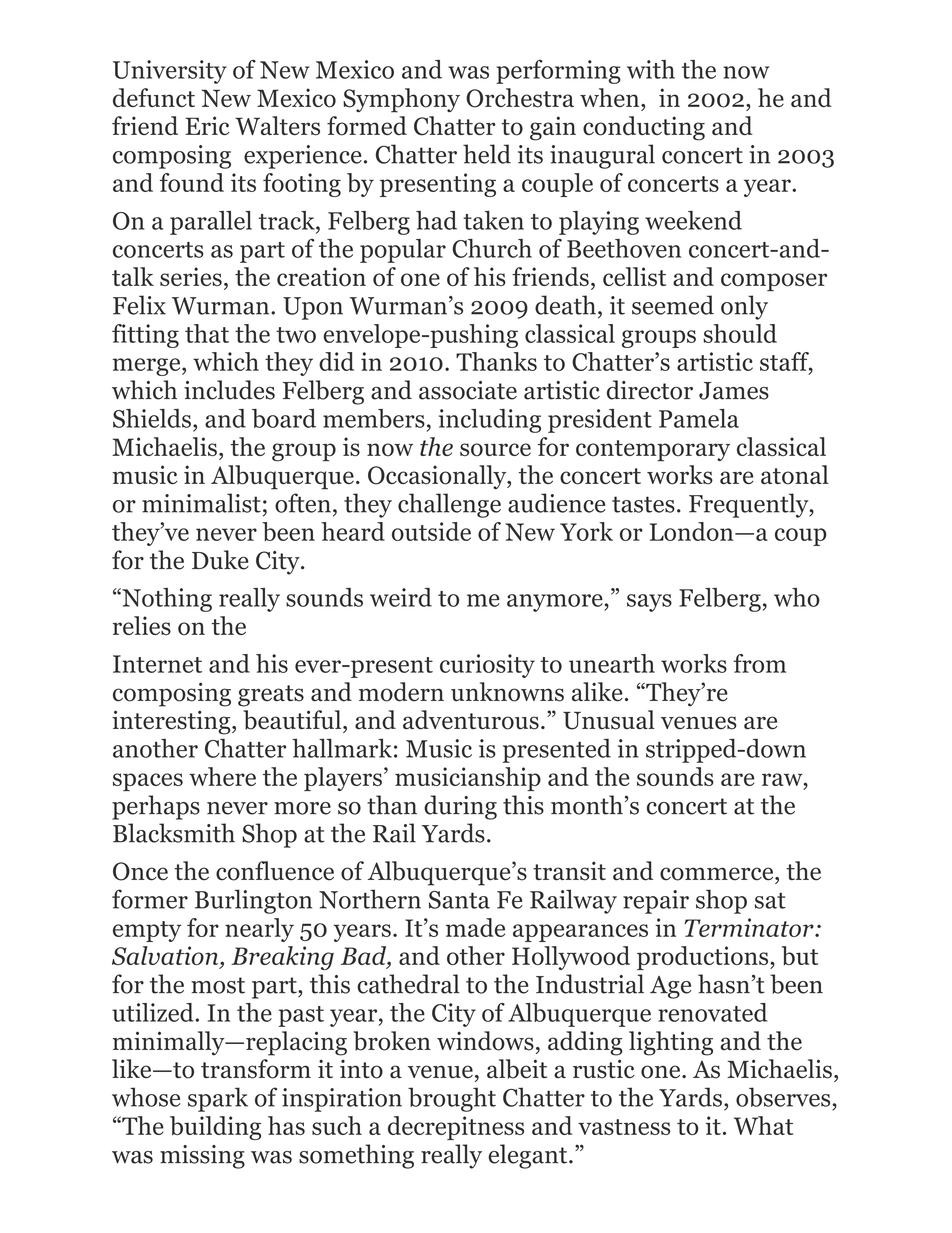  Describe the element at coordinates (253, 901) in the screenshot. I see `Burlington` at that location.
